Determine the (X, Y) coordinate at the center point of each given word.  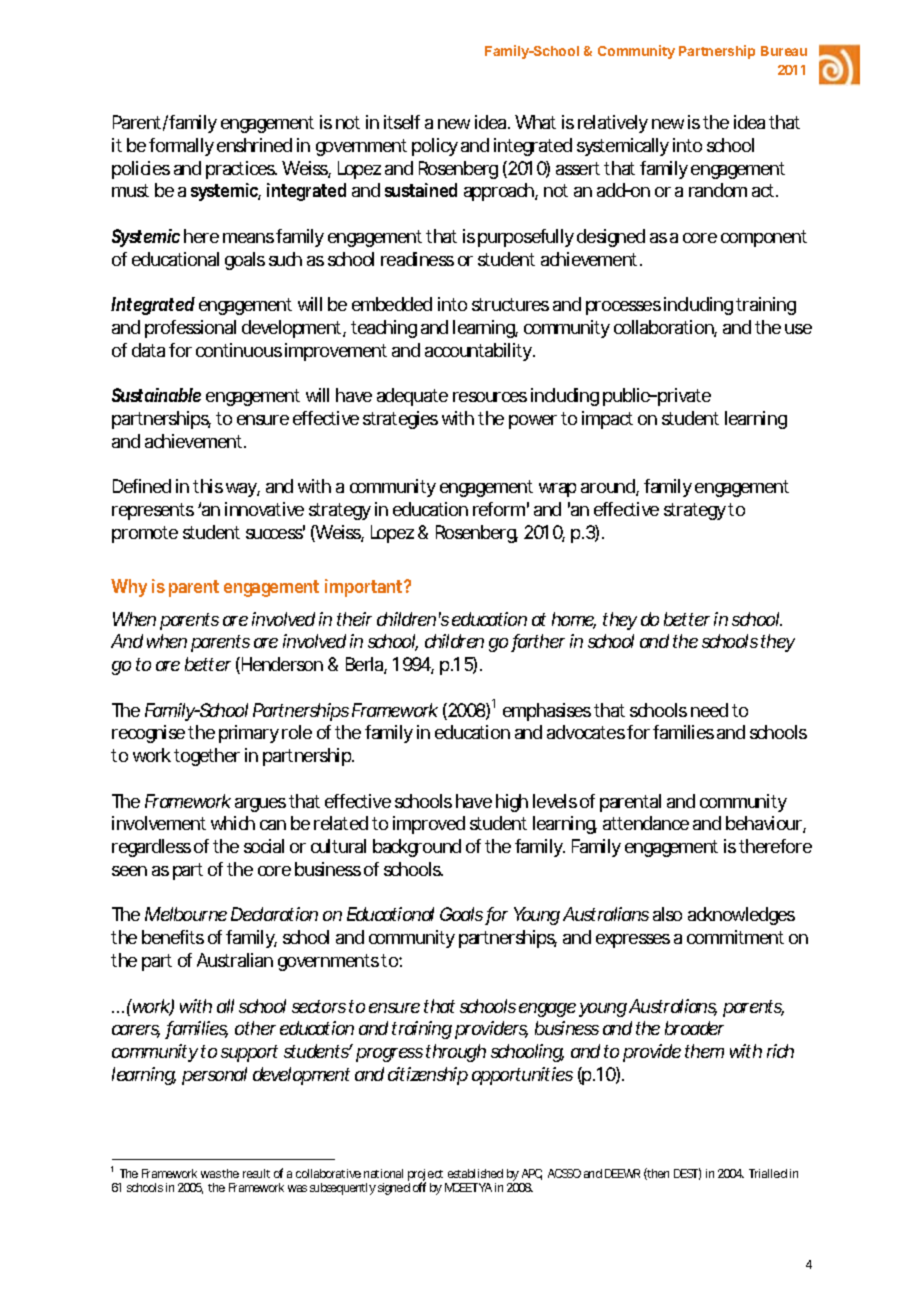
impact (607, 420)
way (241, 490)
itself (402, 122)
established (475, 1173)
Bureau (784, 51)
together (207, 757)
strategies (400, 420)
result (256, 1173)
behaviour (765, 824)
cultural (338, 846)
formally (181, 147)
